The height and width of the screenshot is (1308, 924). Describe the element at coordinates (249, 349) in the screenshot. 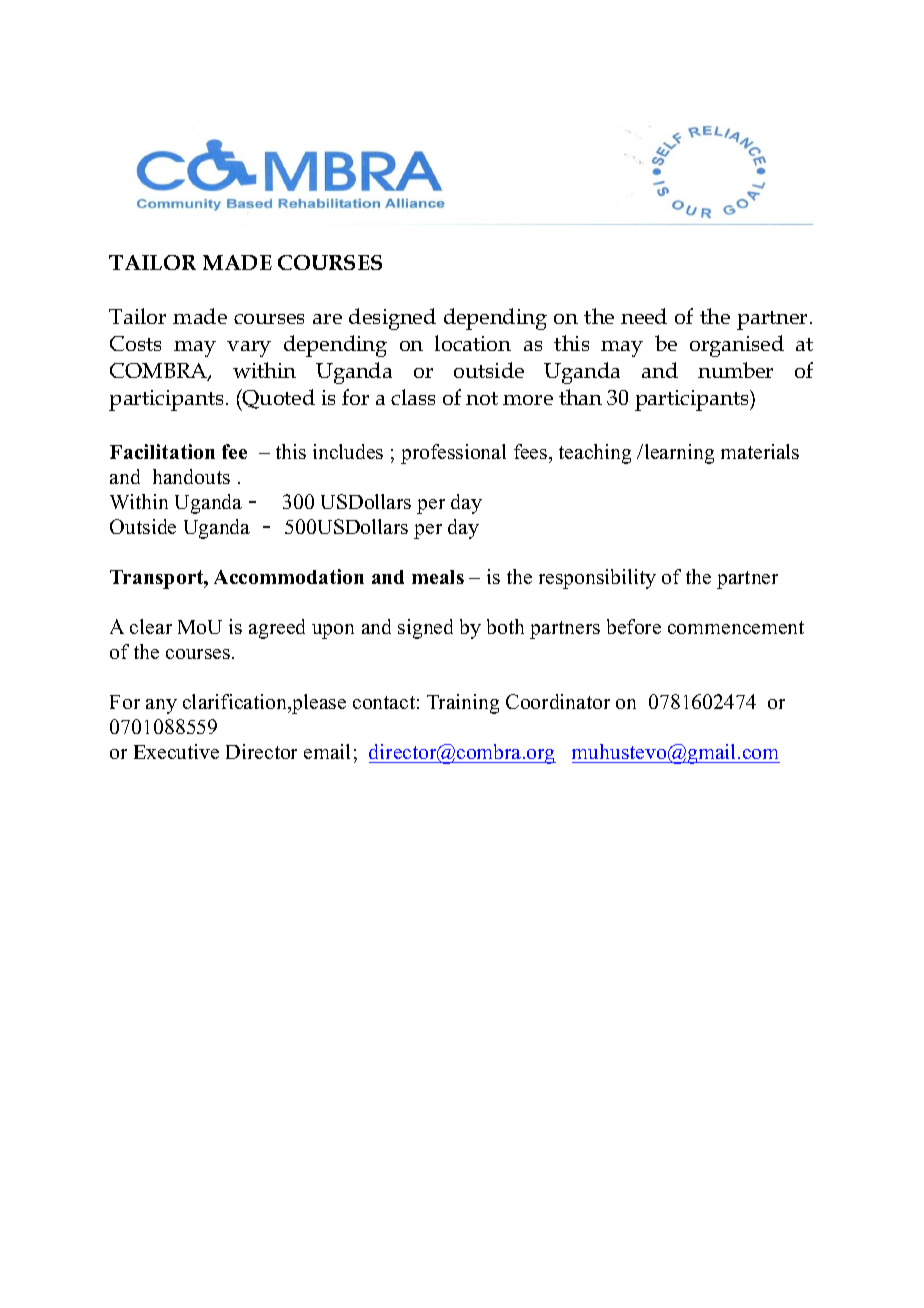

I see `vary` at that location.
